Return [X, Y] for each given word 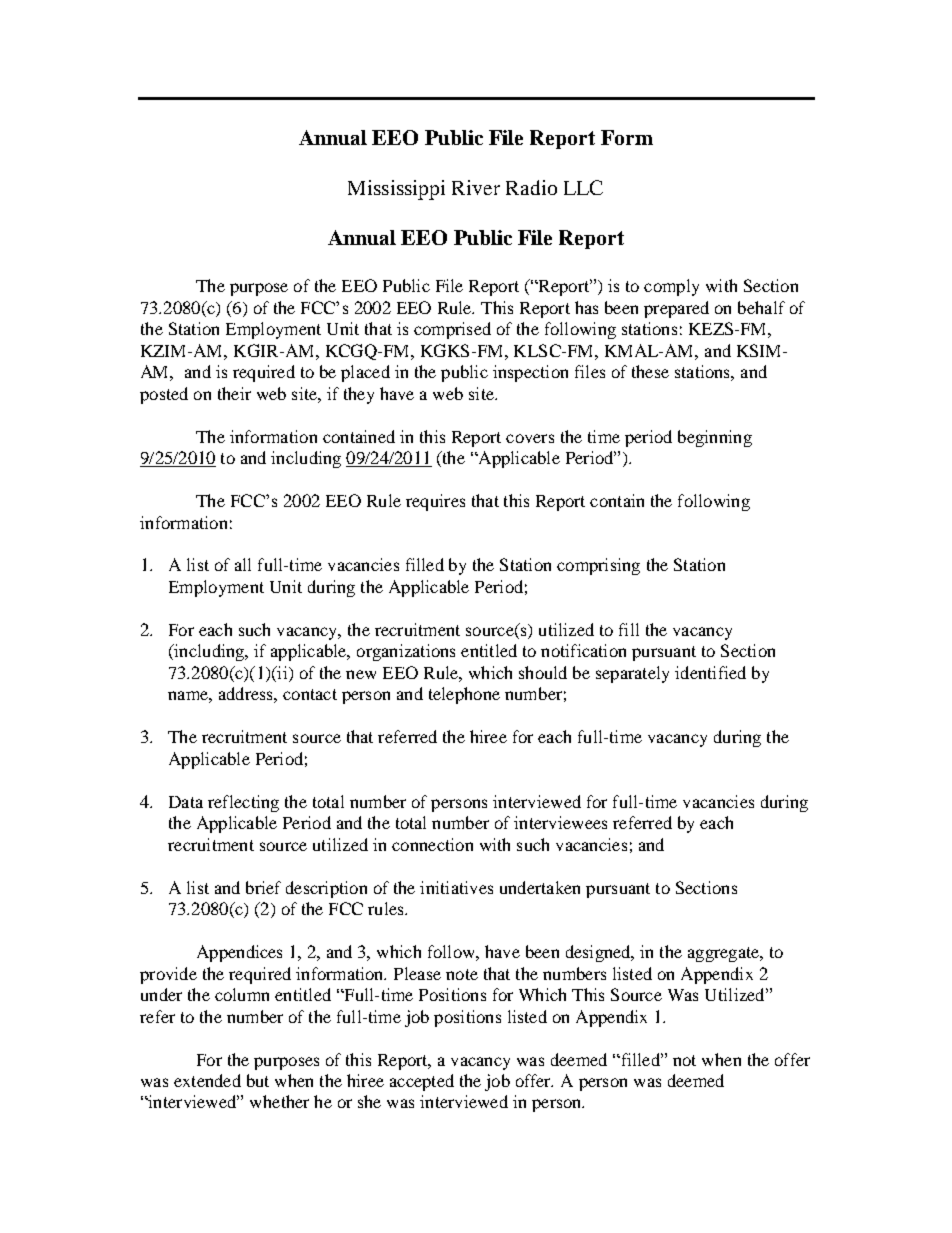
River [476, 187]
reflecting [243, 803]
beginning [715, 438]
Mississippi [396, 190]
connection [432, 844]
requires [435, 502]
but [258, 1080]
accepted [422, 1082]
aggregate [725, 954]
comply [671, 287]
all [243, 564]
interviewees [560, 822]
